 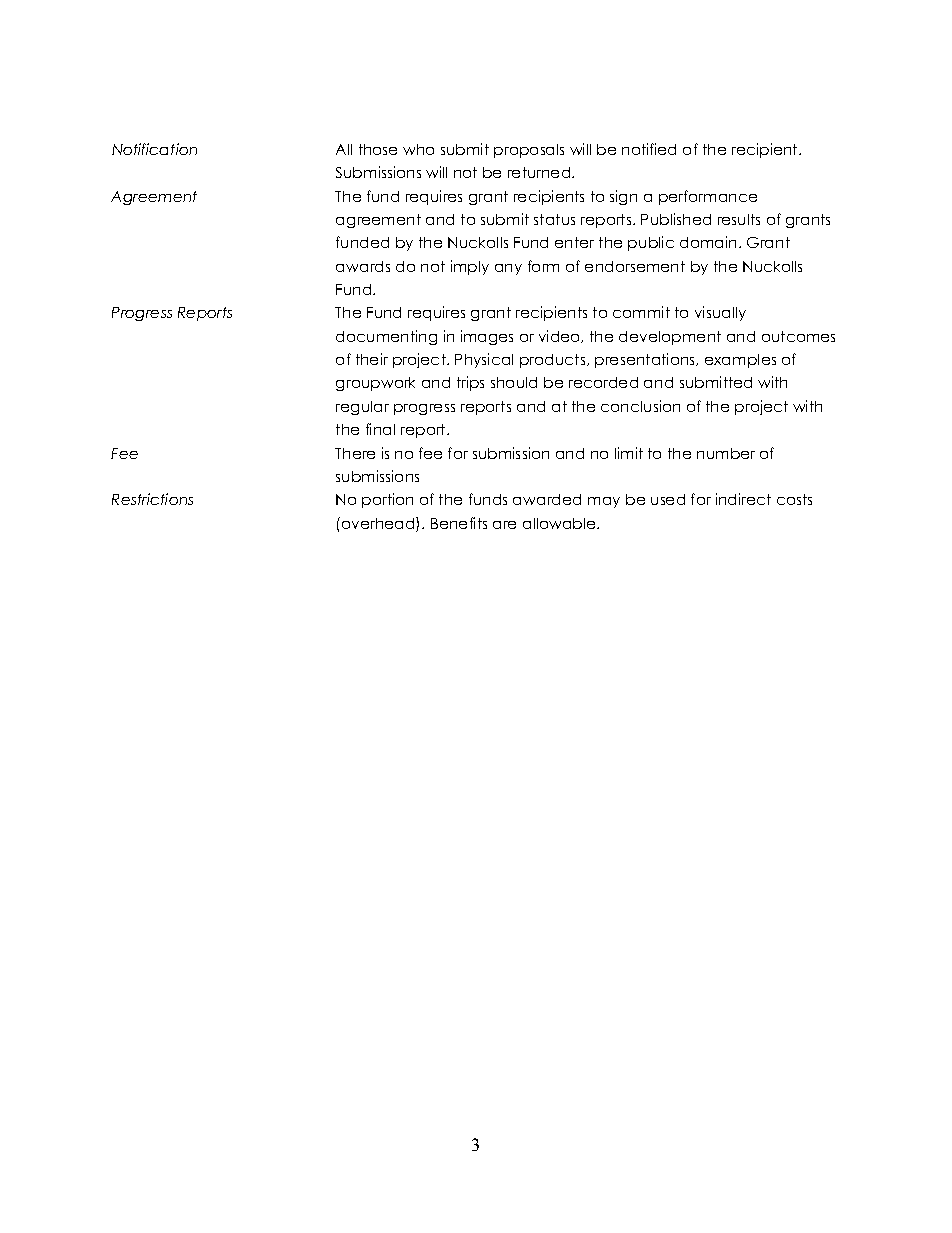 I want to click on images, so click(x=487, y=337).
